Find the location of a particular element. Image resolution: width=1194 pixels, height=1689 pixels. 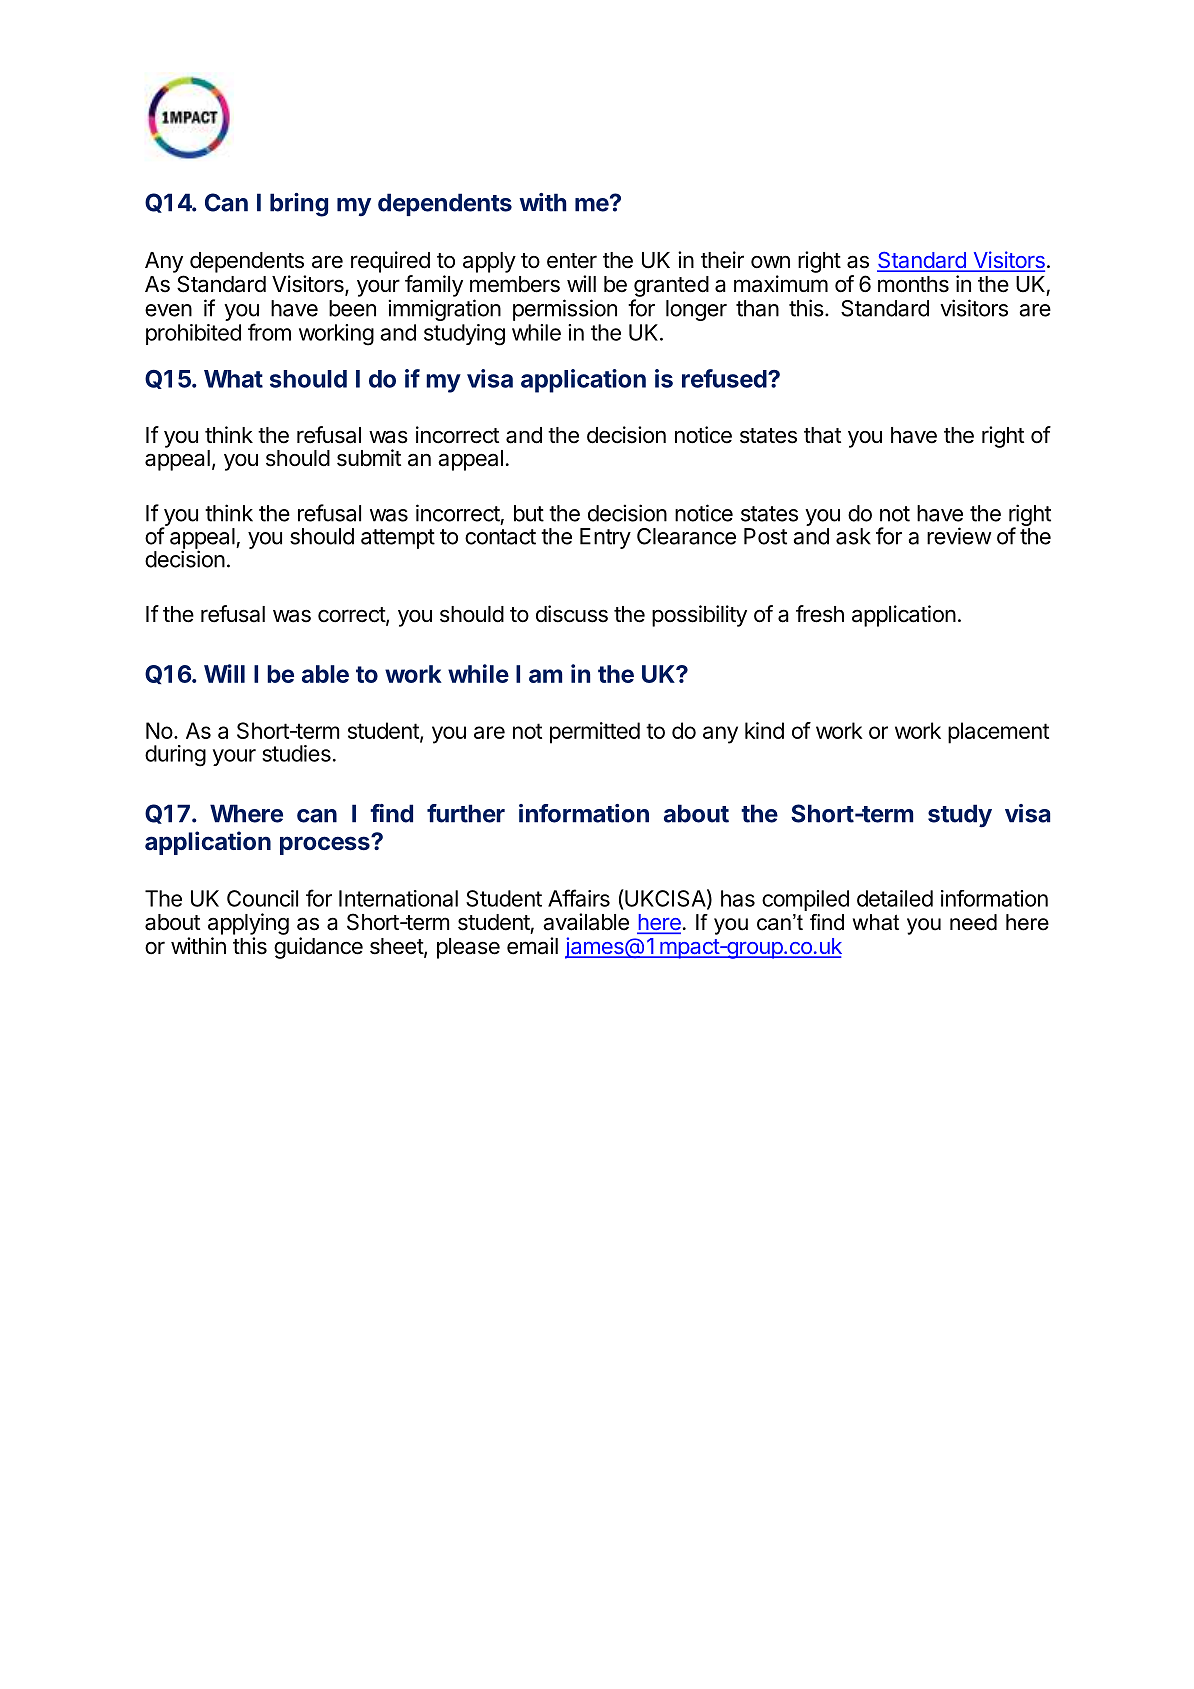

attempt is located at coordinates (398, 539).
